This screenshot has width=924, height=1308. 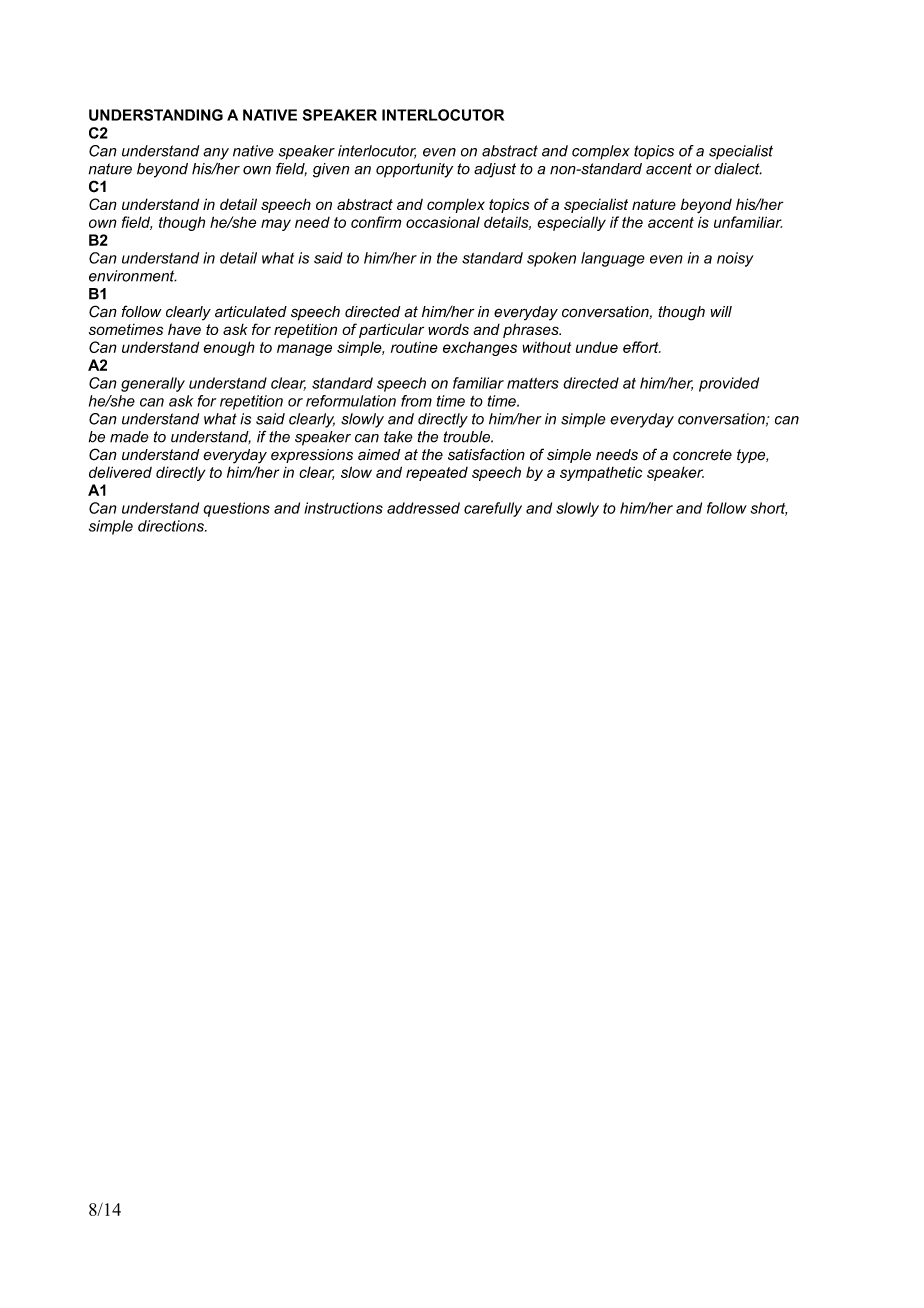 I want to click on questions, so click(x=236, y=509).
